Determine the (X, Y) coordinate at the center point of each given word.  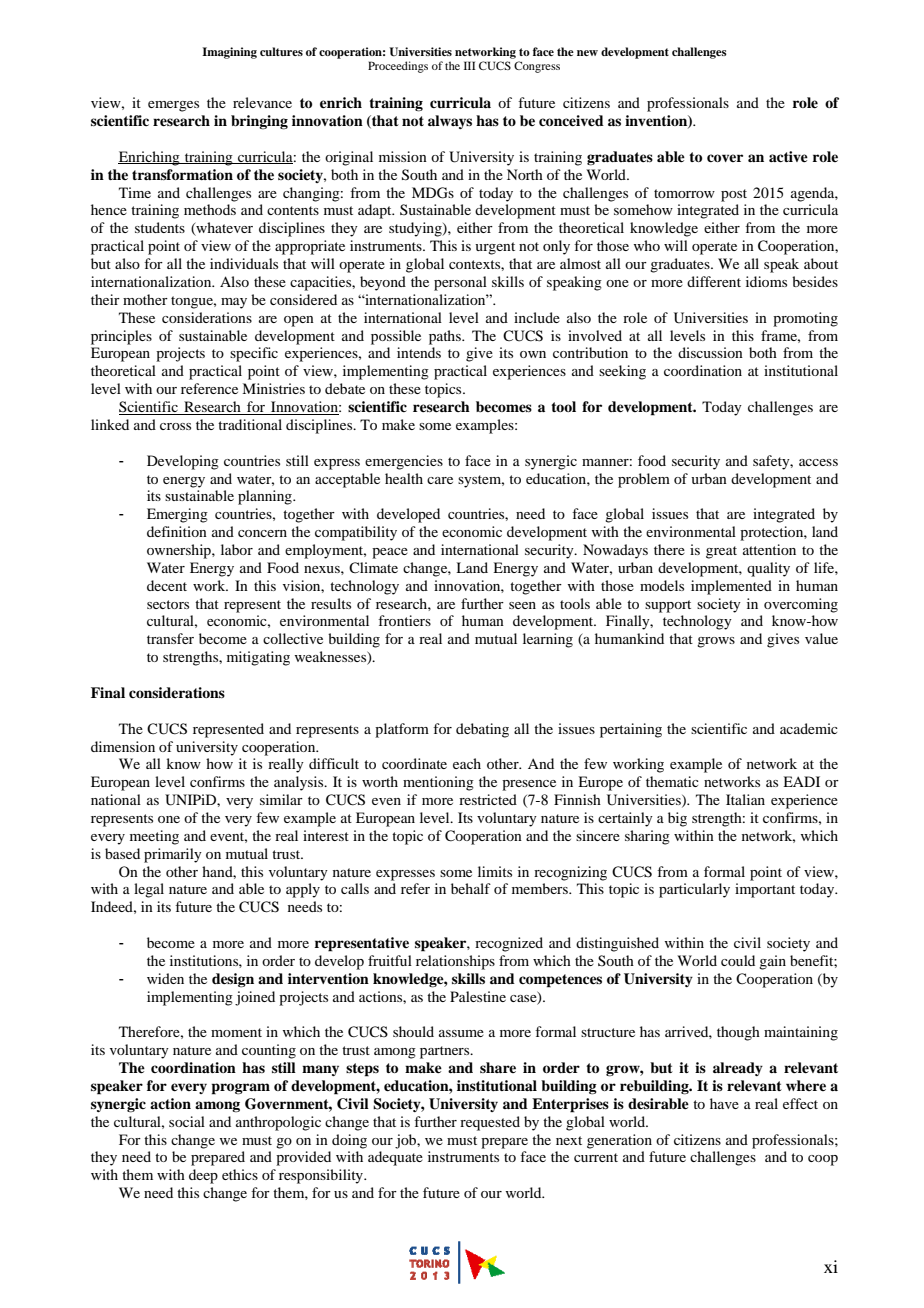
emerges (173, 106)
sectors (168, 604)
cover (725, 158)
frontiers (404, 620)
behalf (471, 888)
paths (446, 337)
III (470, 65)
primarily (173, 855)
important (765, 890)
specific (254, 354)
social (187, 1121)
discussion (710, 352)
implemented (731, 587)
